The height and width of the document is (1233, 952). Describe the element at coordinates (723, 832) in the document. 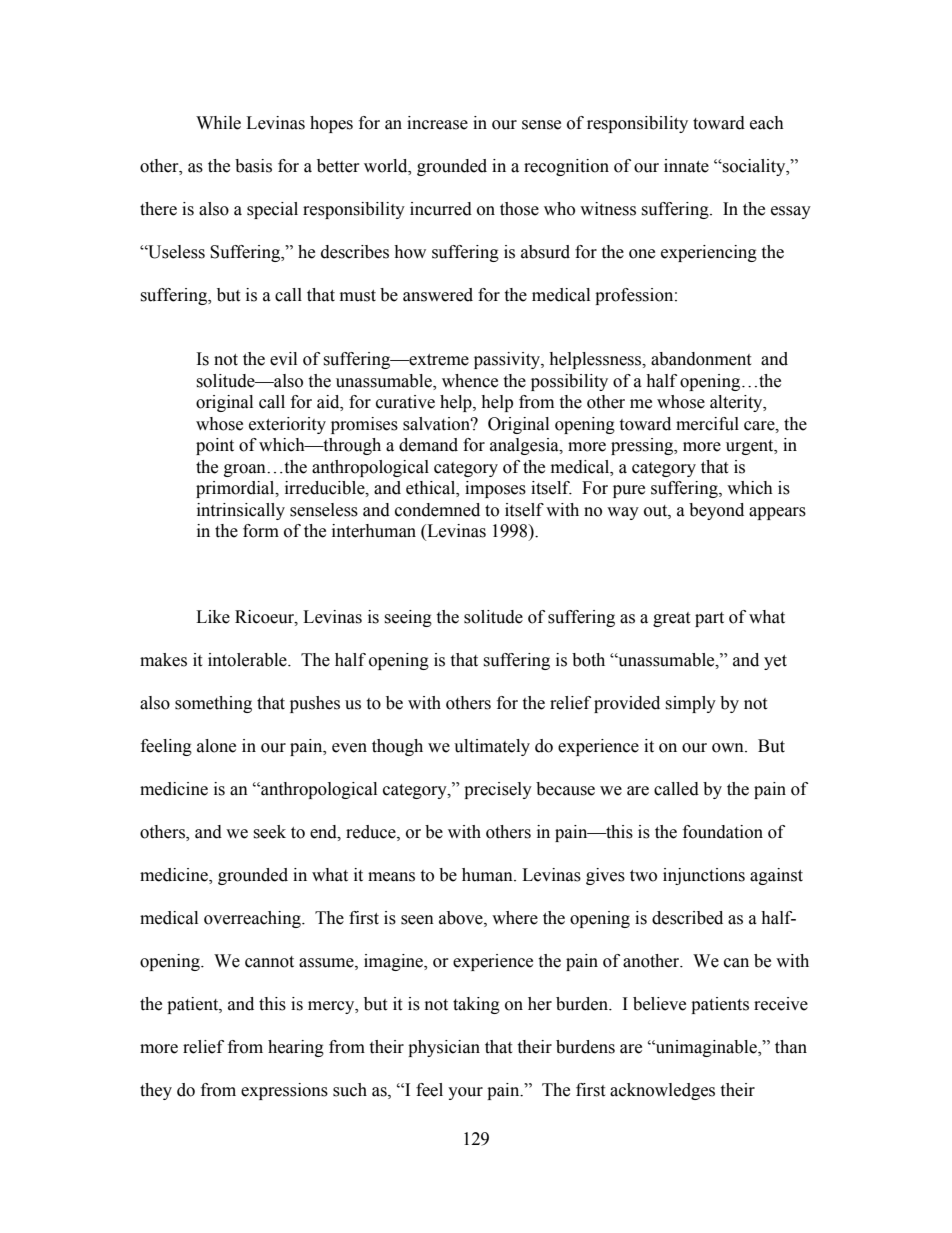

I see `foundation` at that location.
